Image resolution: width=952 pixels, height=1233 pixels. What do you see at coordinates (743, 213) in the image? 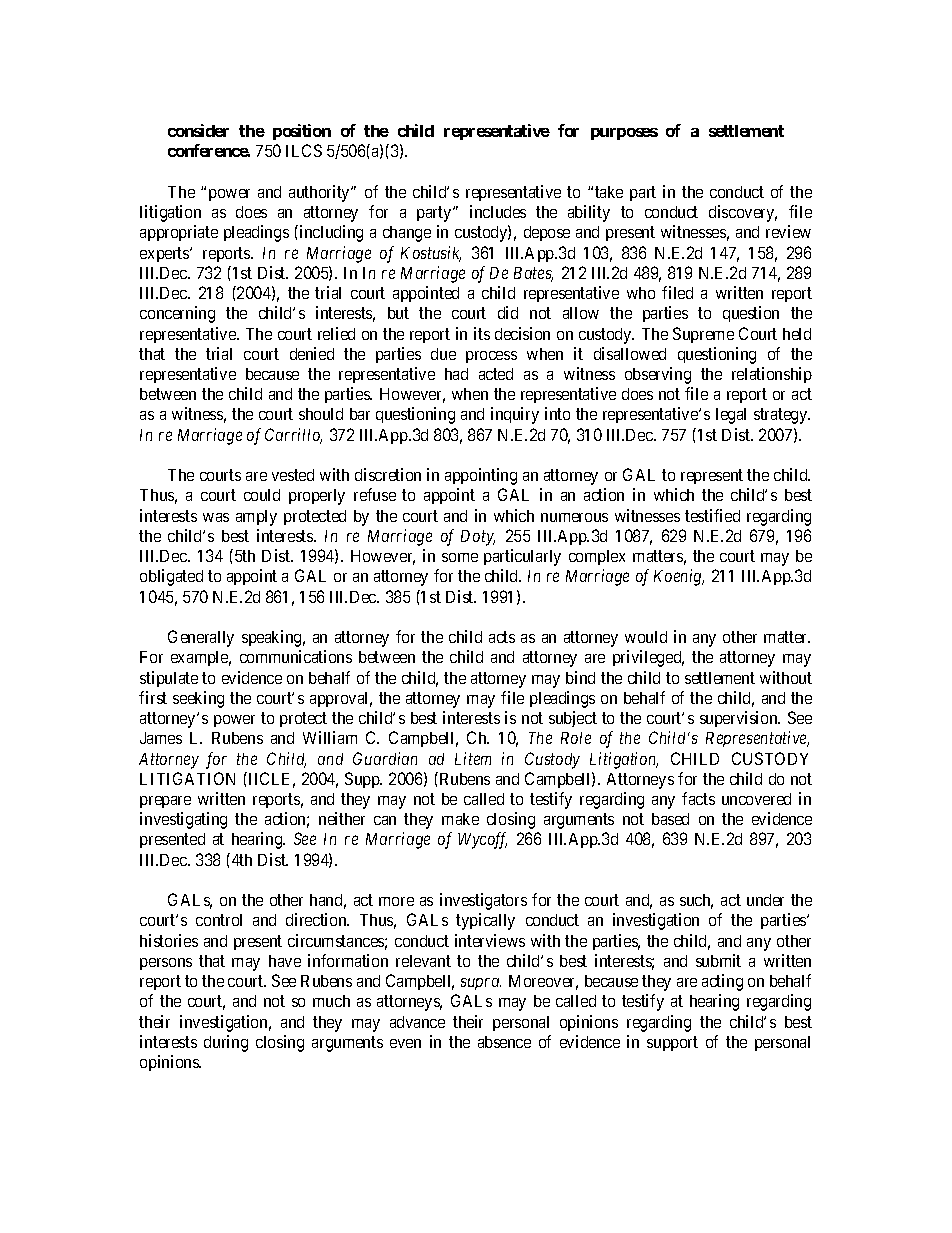
I see `discovery` at bounding box center [743, 213].
